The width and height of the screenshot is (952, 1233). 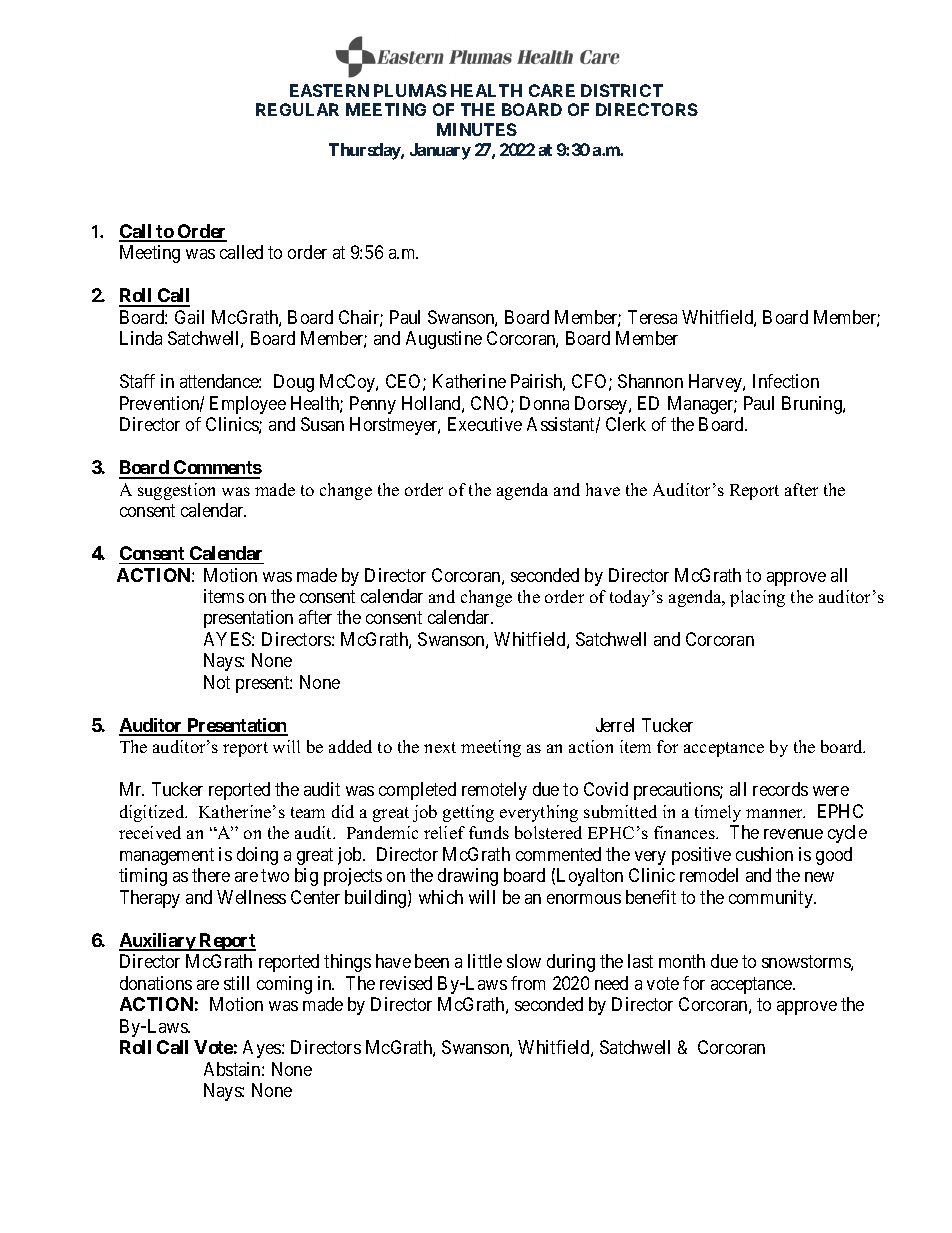 I want to click on DISTRICT, so click(x=622, y=90).
